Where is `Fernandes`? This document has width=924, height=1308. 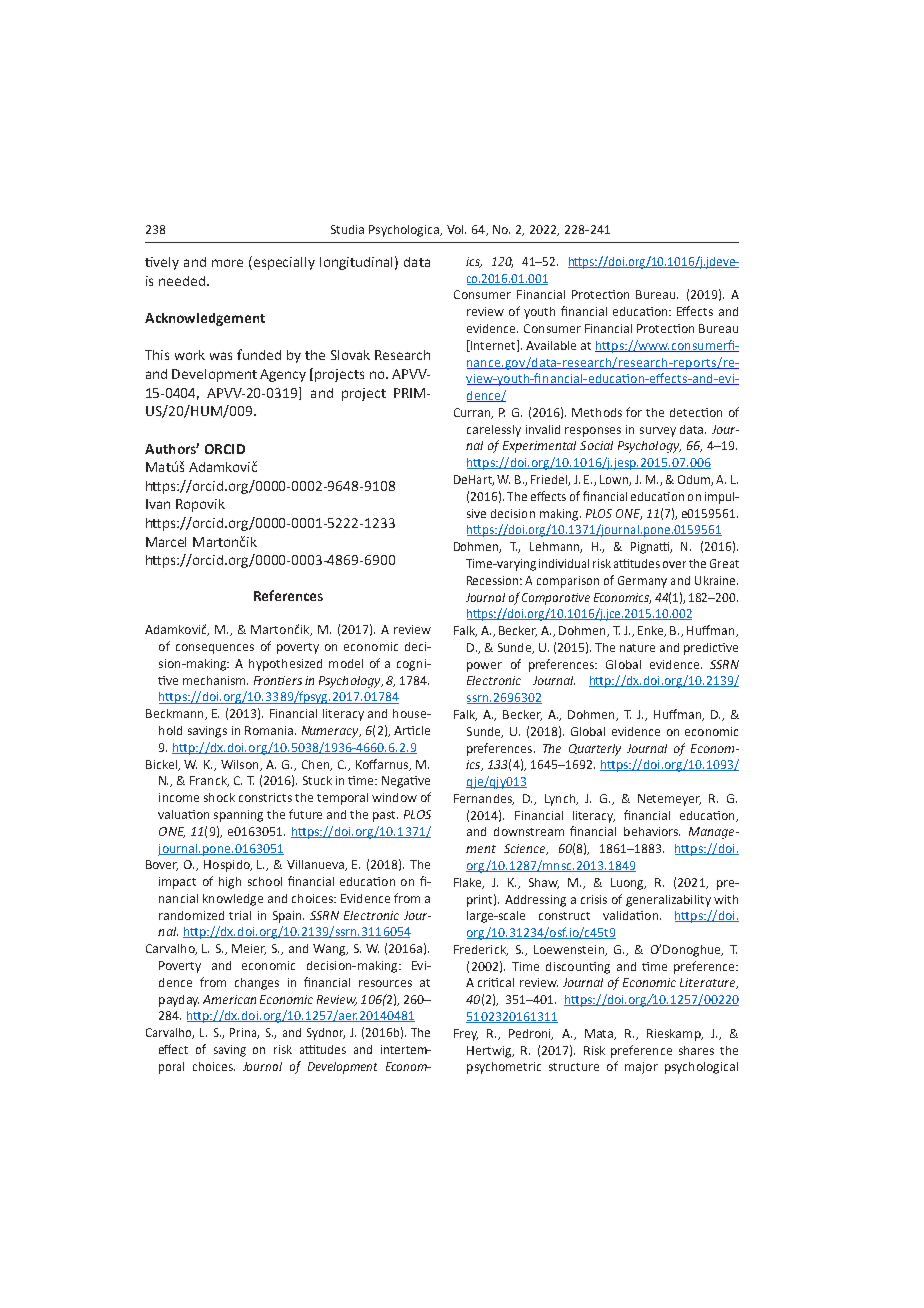 Fernandes is located at coordinates (484, 799).
